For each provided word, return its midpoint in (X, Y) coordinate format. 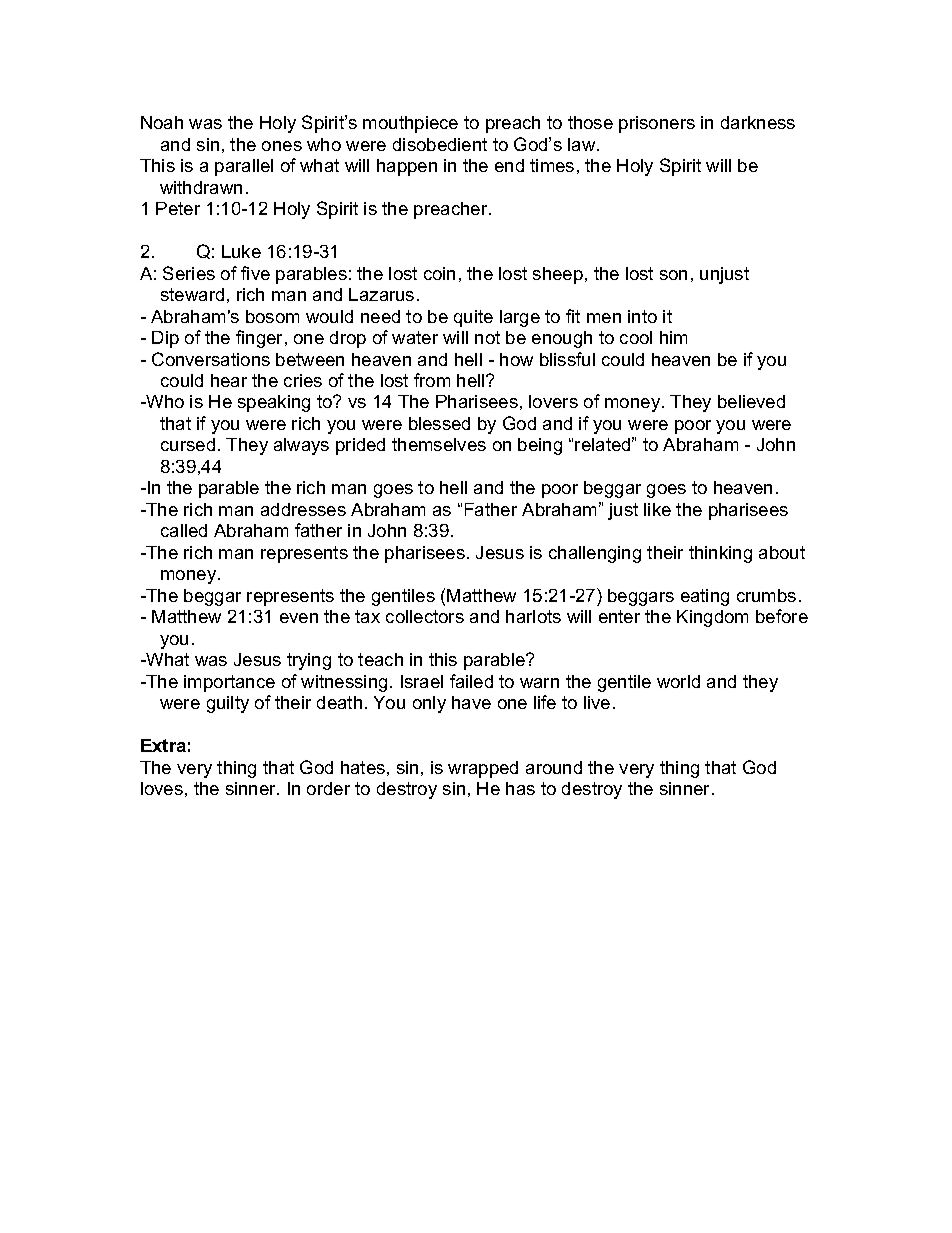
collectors (425, 616)
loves (162, 788)
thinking (720, 554)
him (673, 337)
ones (282, 146)
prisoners (657, 124)
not (487, 337)
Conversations (211, 359)
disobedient (440, 144)
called (184, 530)
